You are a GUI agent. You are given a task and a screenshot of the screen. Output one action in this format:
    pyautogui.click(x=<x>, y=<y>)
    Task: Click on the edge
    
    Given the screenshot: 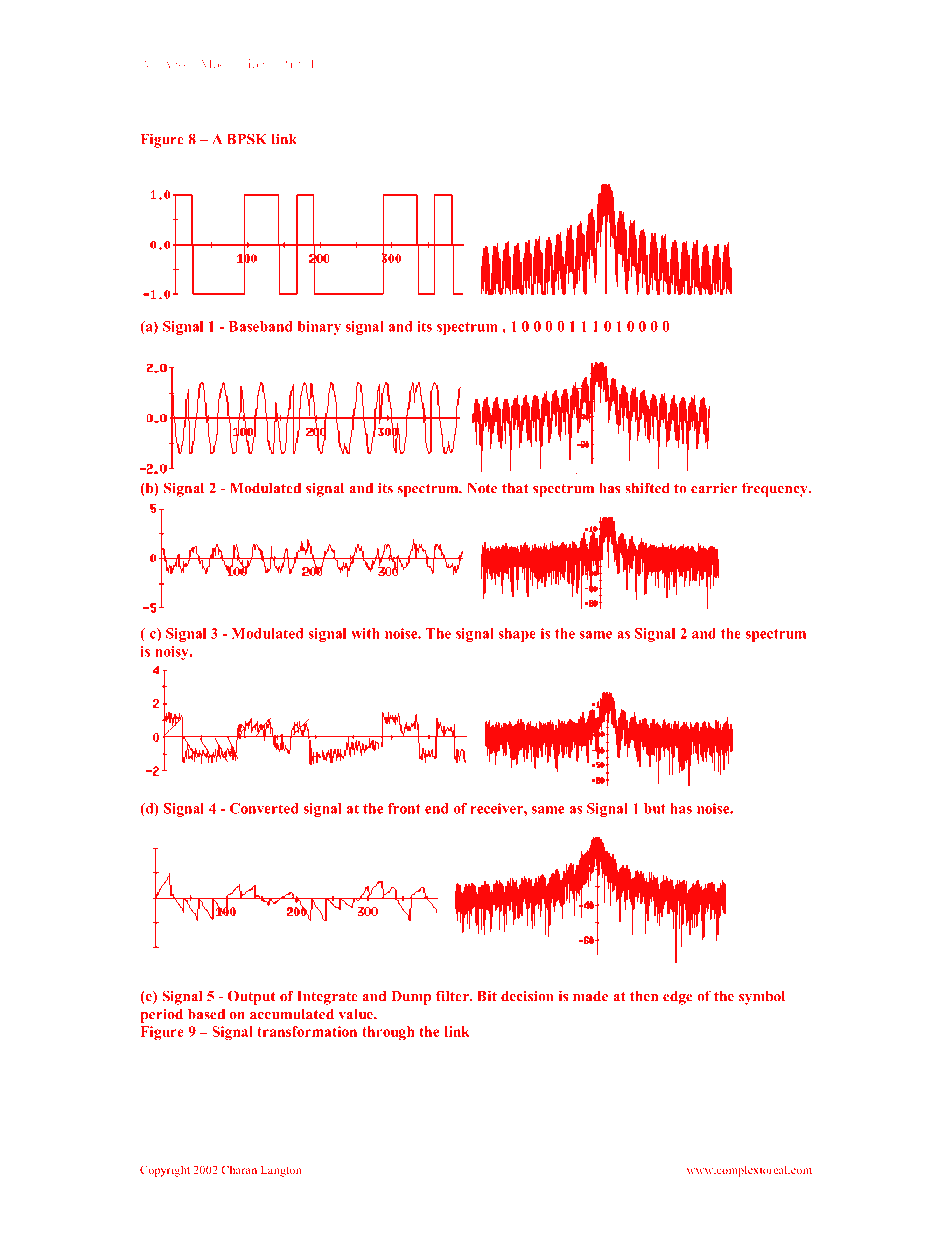 What is the action you would take?
    pyautogui.click(x=678, y=998)
